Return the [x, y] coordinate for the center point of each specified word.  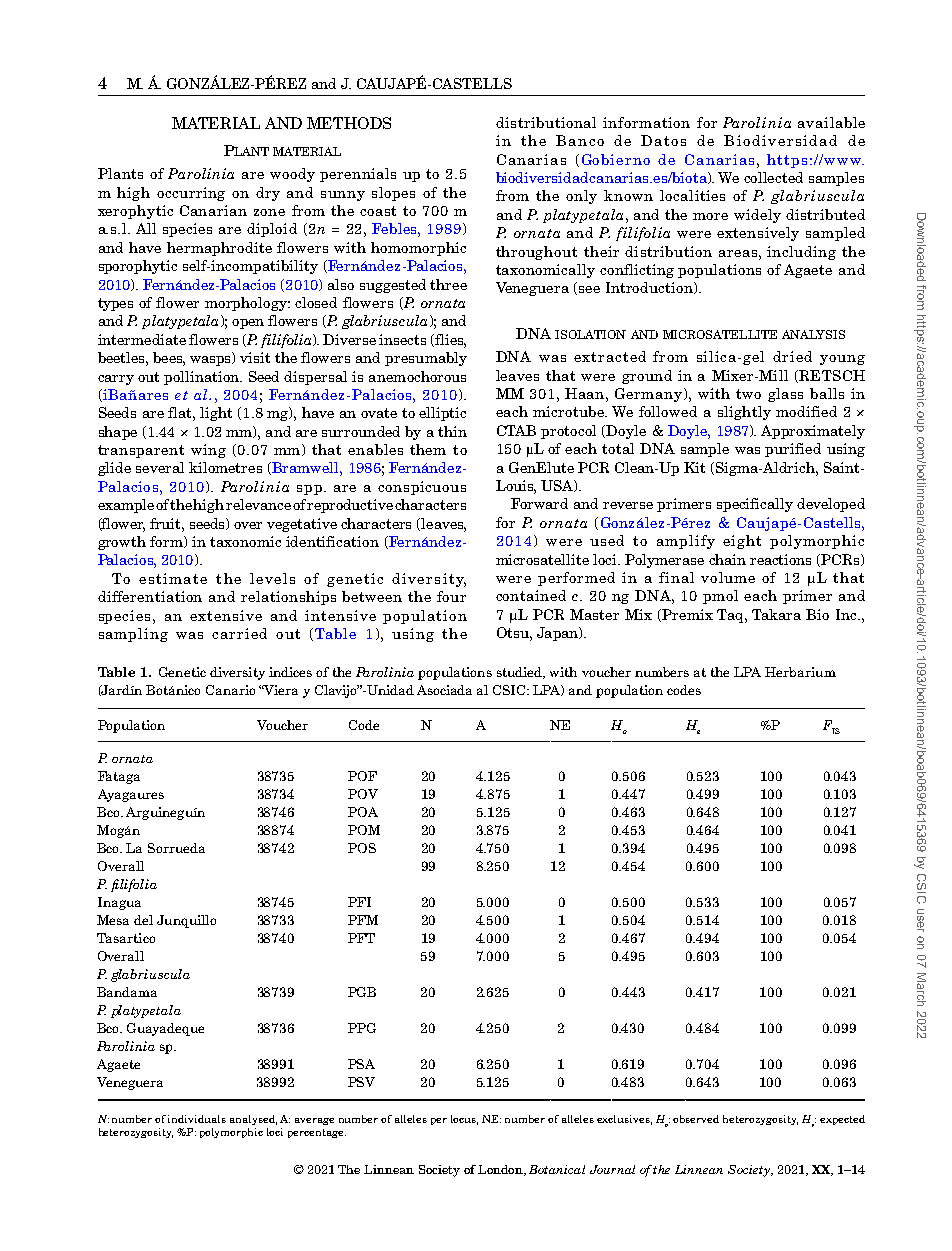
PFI [359, 902]
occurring [191, 194]
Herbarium [800, 672]
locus [464, 1120]
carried [239, 633]
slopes [393, 194]
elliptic [442, 414]
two [748, 394]
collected [773, 177]
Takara [776, 614]
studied [520, 673]
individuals [197, 1119]
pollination [203, 378]
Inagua [119, 903]
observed [696, 1119]
